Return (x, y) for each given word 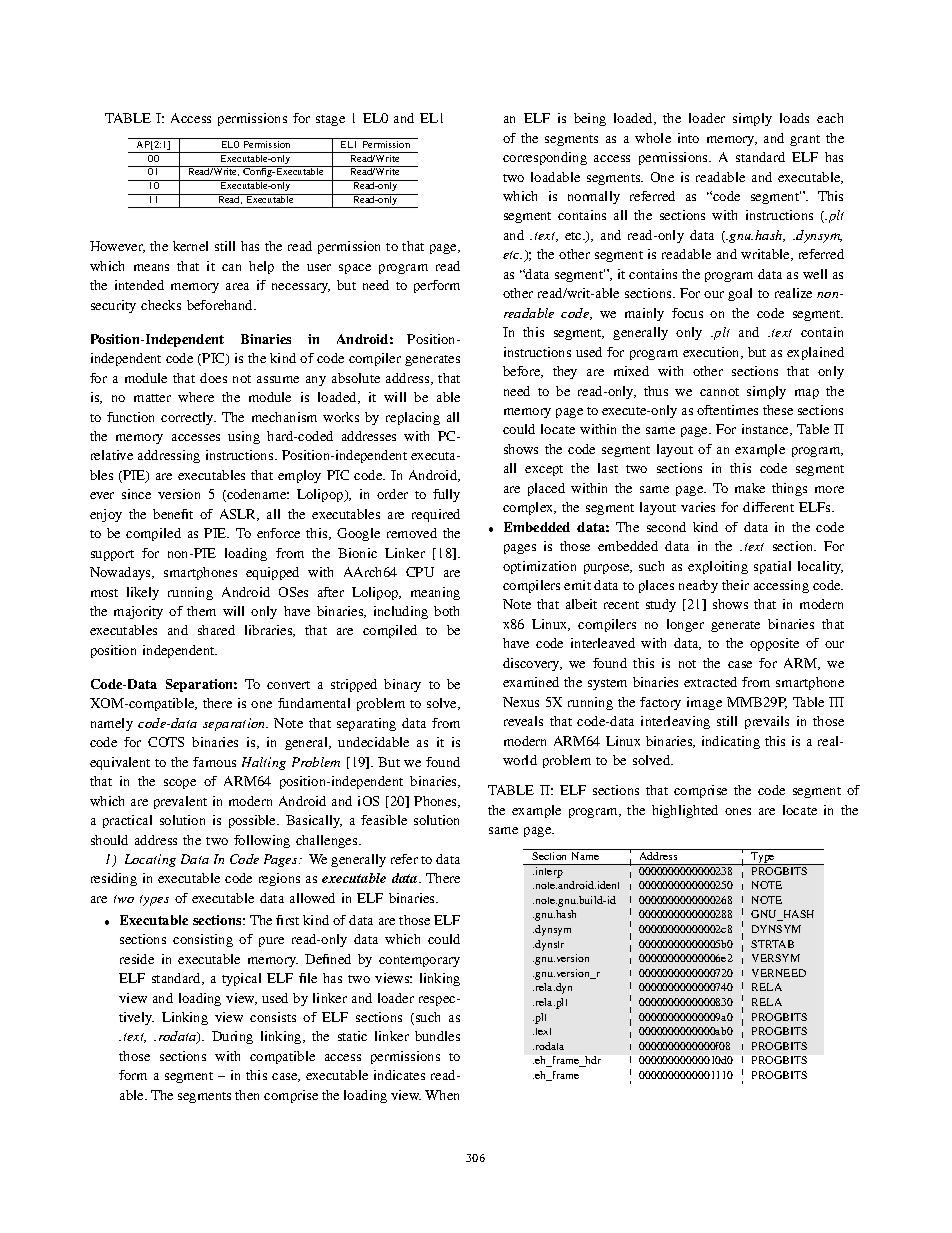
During (232, 1037)
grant (805, 140)
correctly (188, 418)
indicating (731, 742)
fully (446, 495)
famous (214, 762)
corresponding (545, 158)
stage (330, 120)
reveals (523, 721)
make (750, 488)
